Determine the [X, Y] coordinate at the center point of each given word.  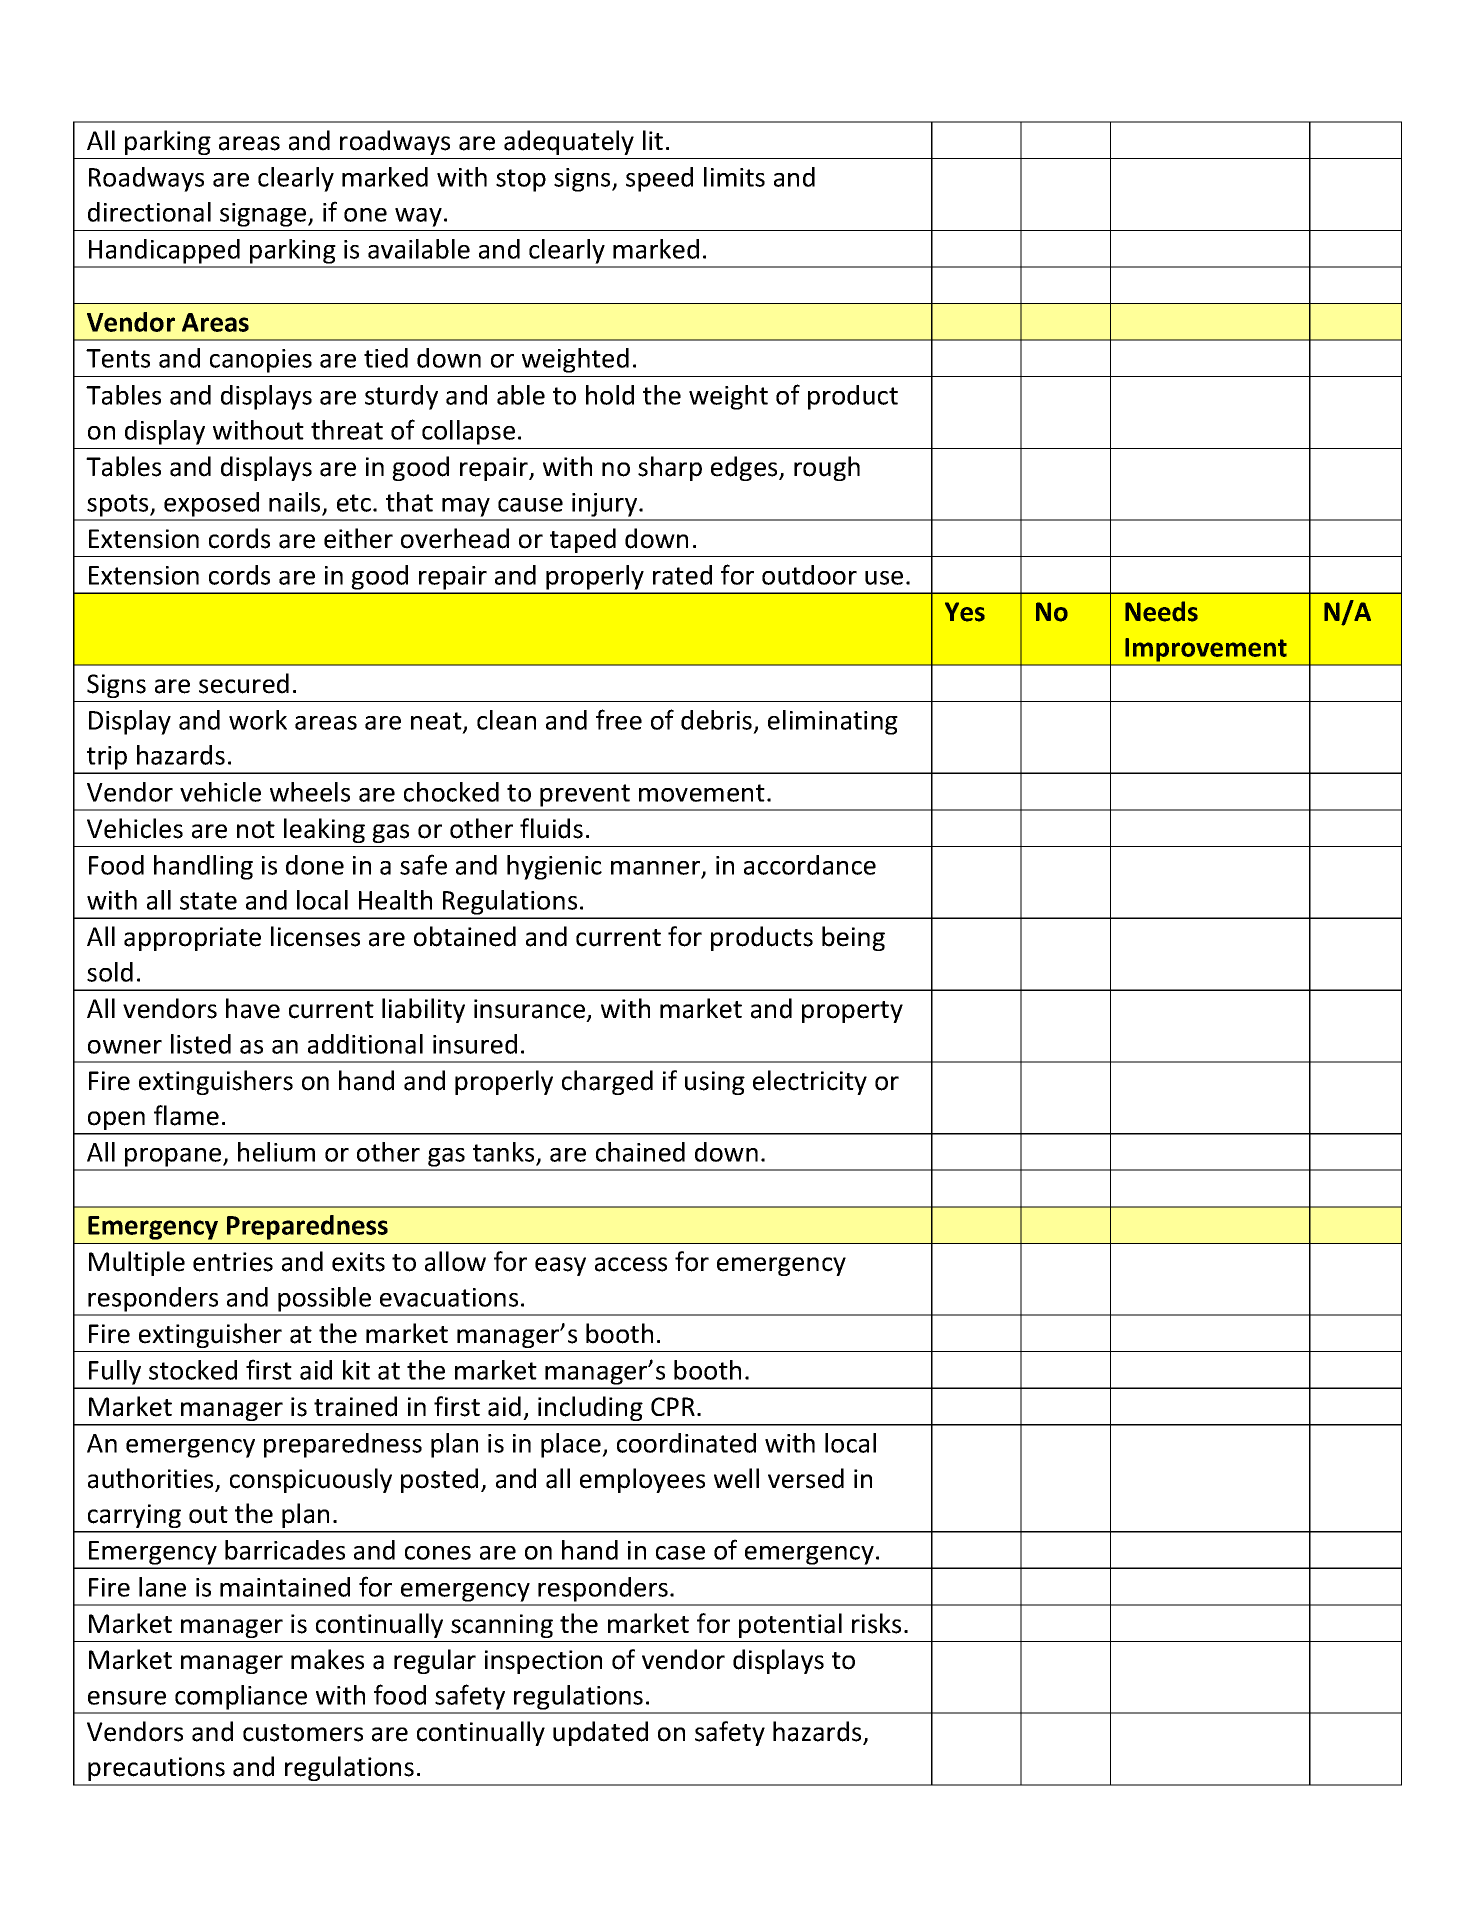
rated [682, 575]
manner [657, 869]
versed [806, 1478]
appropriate [192, 939]
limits [734, 177]
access [631, 1264]
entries [233, 1262]
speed [659, 179]
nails [294, 502]
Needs [1161, 611]
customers [303, 1733]
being [853, 938]
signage [264, 215]
